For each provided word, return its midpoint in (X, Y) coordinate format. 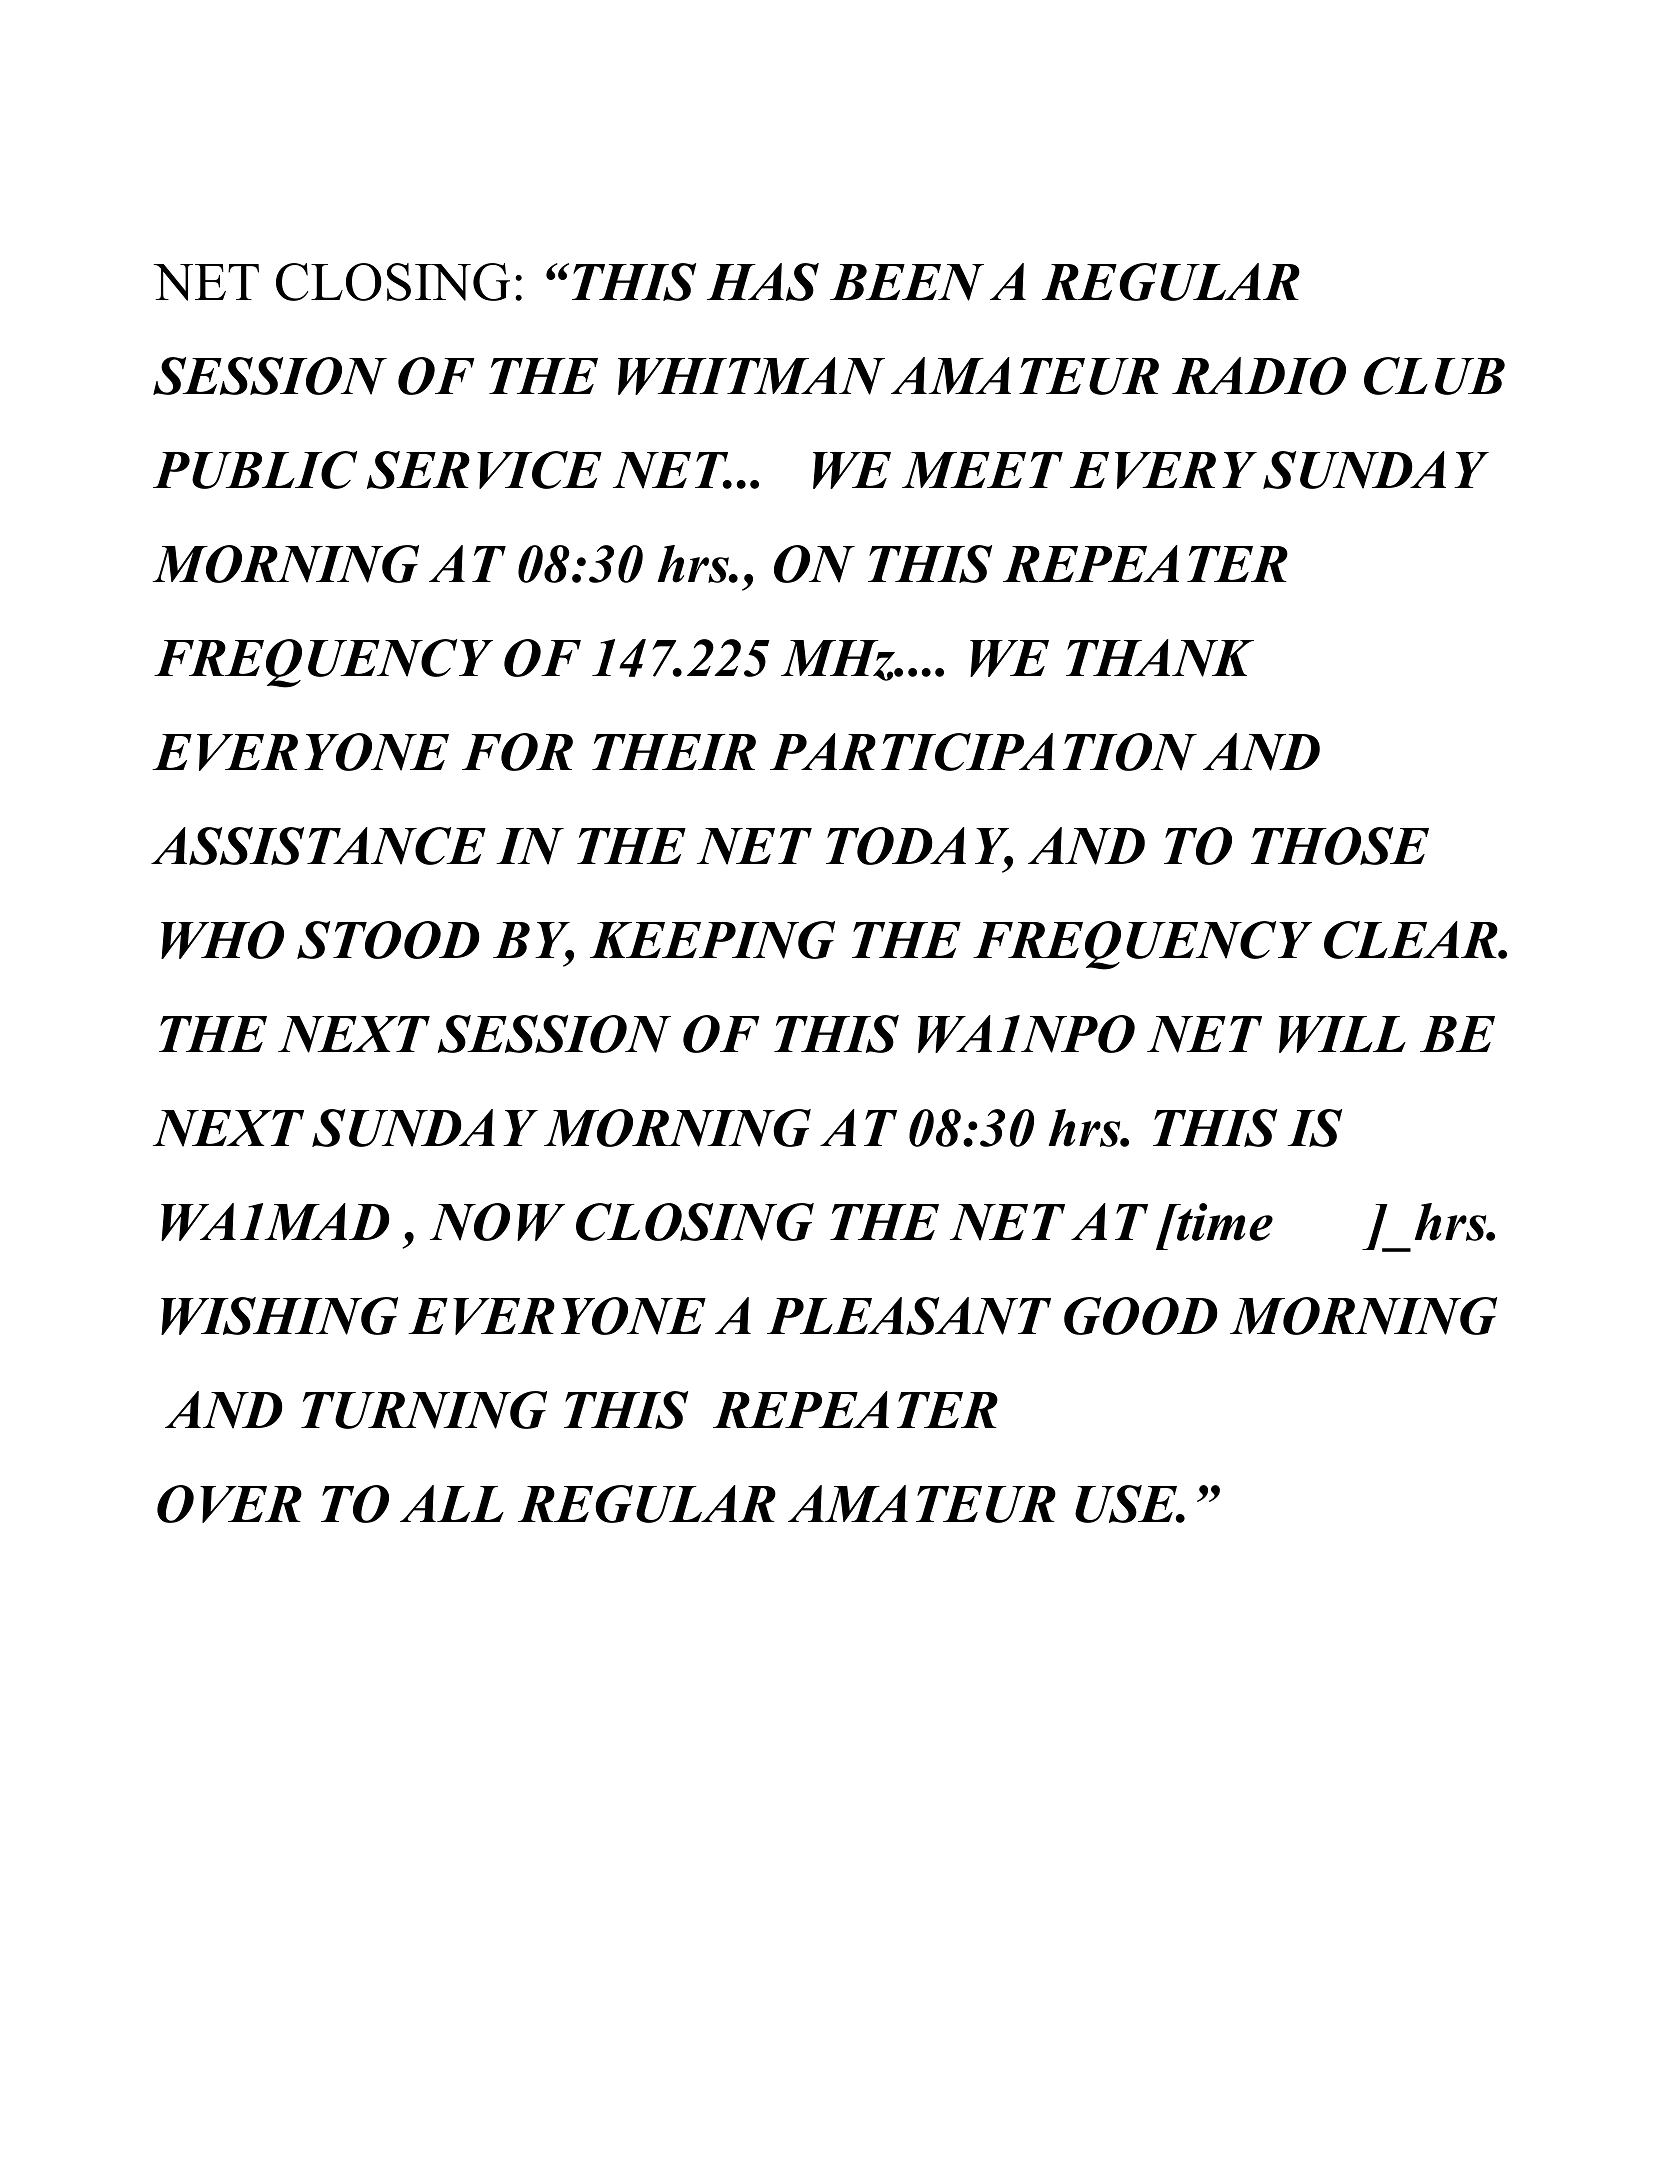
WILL (1342, 1034)
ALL (452, 1503)
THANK (1160, 658)
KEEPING (712, 940)
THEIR (674, 752)
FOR (517, 752)
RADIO (1259, 376)
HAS (763, 282)
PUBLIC (255, 470)
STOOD (388, 940)
